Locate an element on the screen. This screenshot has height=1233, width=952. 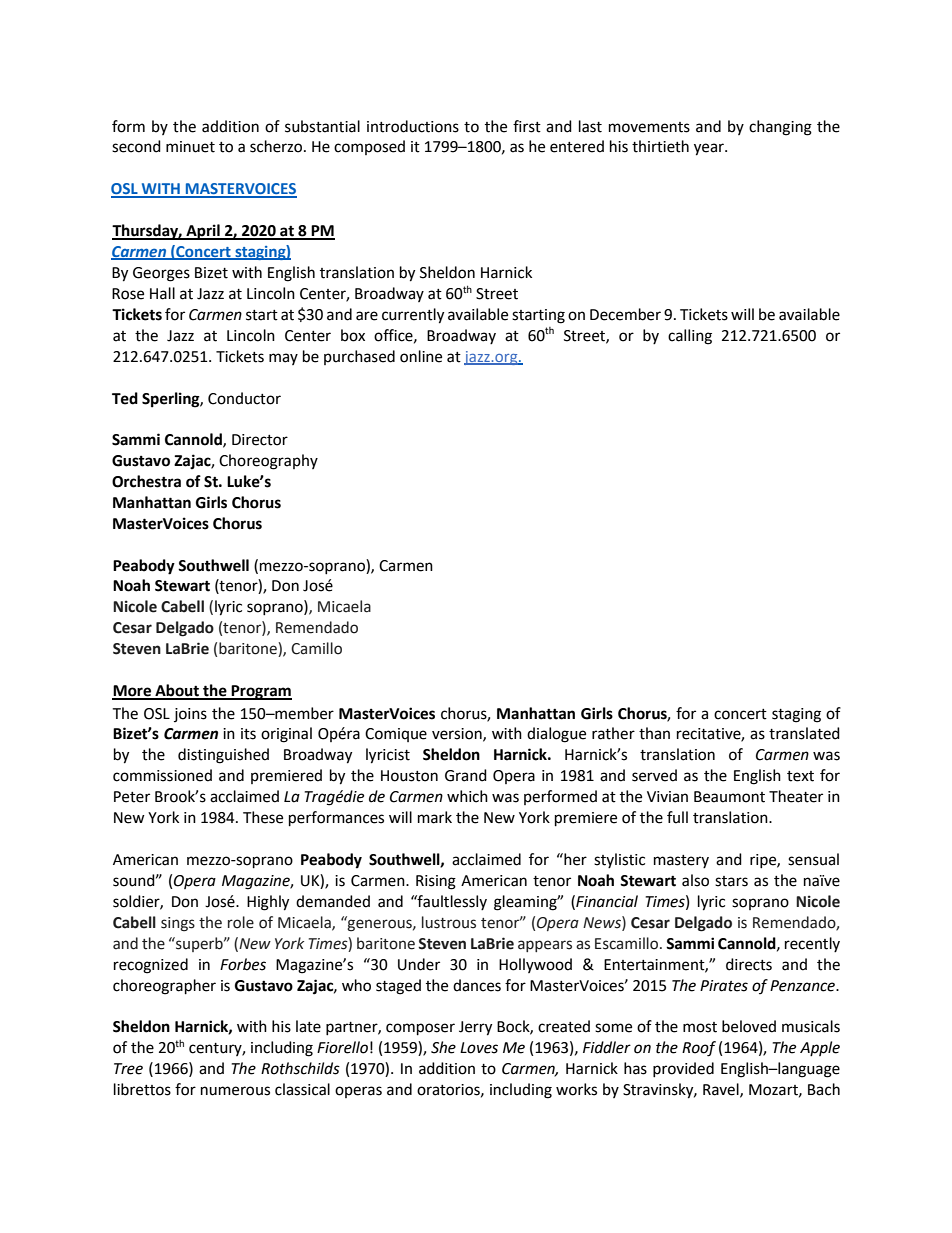
joins is located at coordinates (190, 715).
